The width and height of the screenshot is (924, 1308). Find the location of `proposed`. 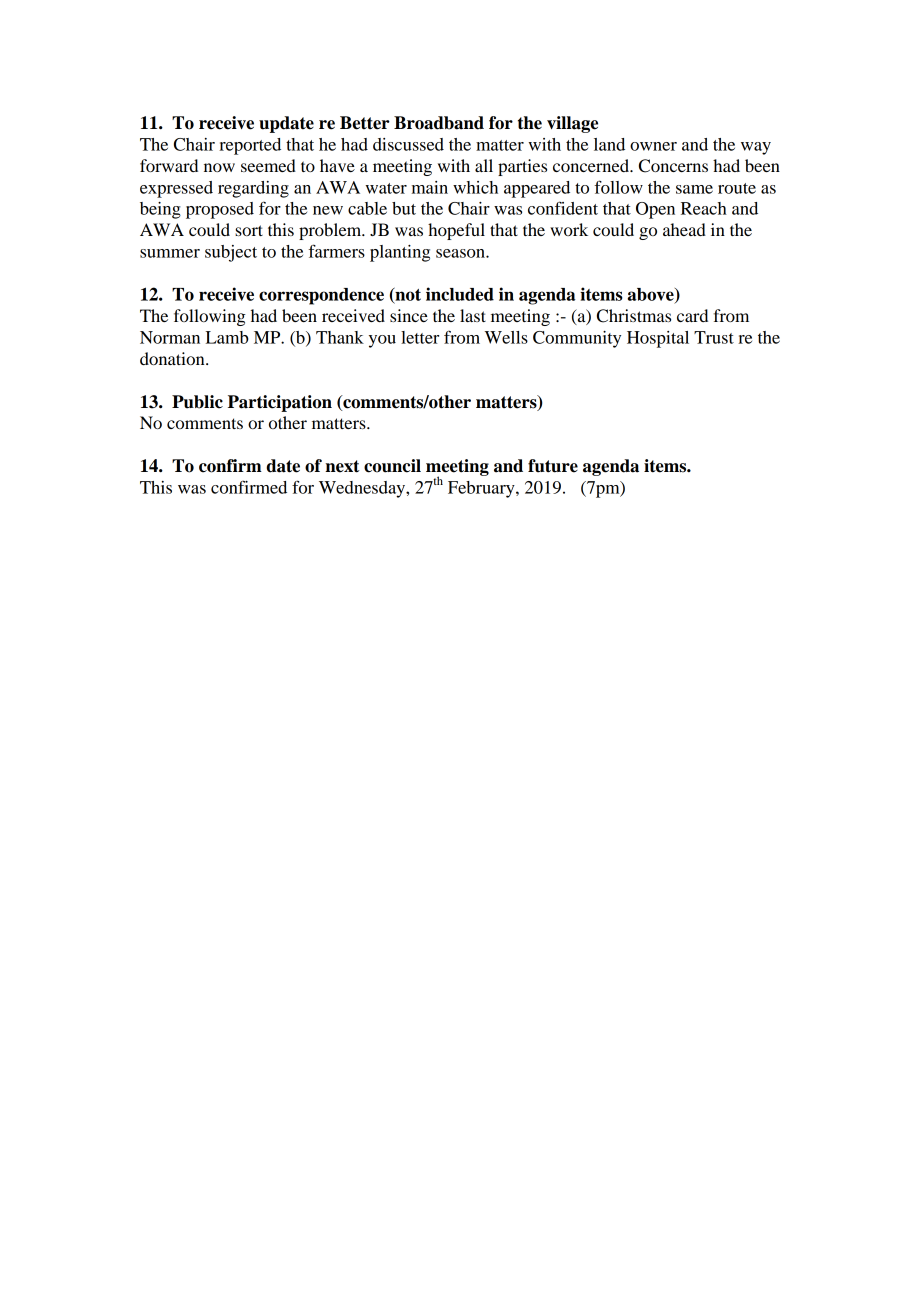

proposed is located at coordinates (220, 210).
